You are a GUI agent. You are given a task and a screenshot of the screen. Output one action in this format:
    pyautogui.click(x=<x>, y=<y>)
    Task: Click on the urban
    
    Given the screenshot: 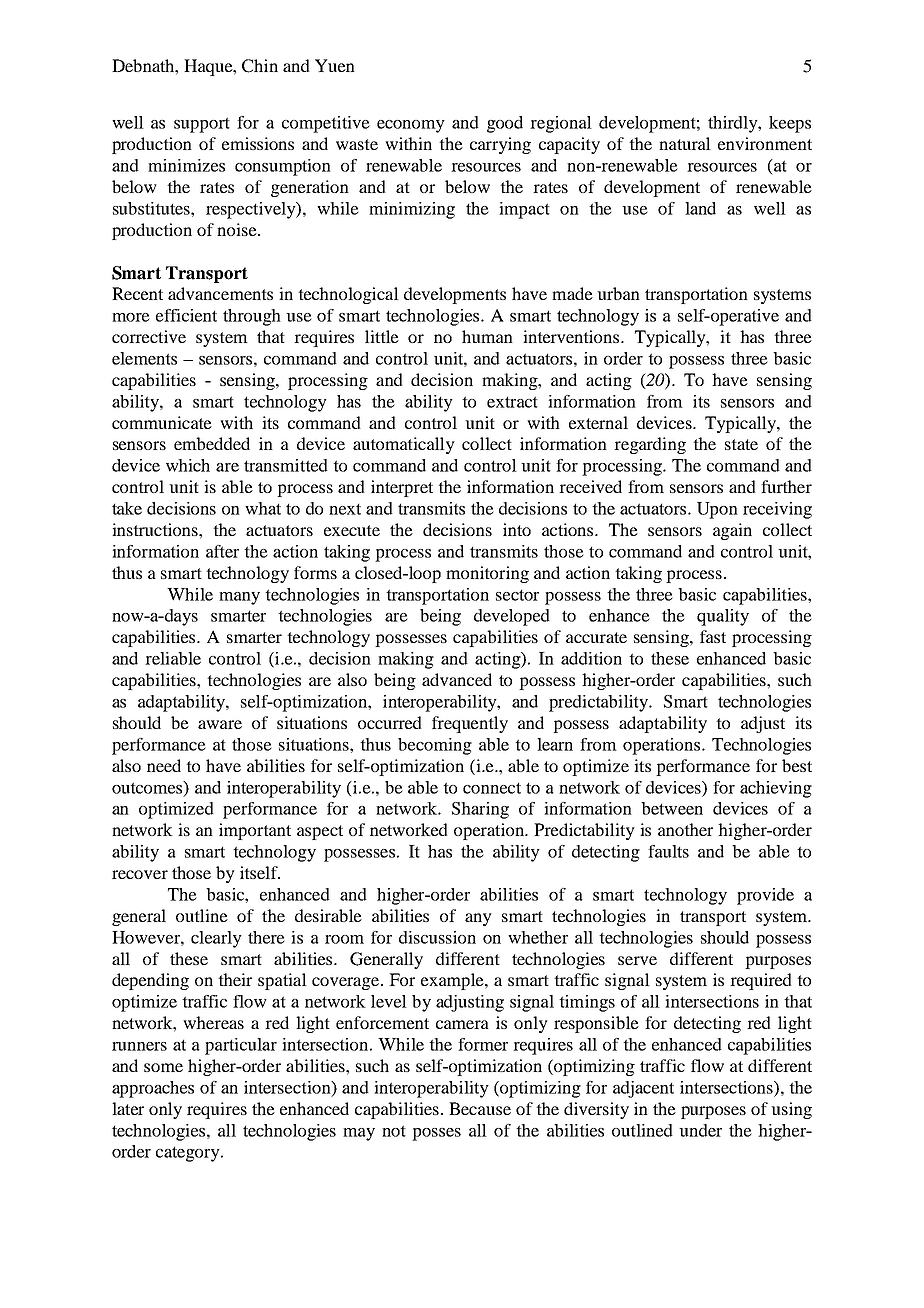 What is the action you would take?
    pyautogui.click(x=618, y=293)
